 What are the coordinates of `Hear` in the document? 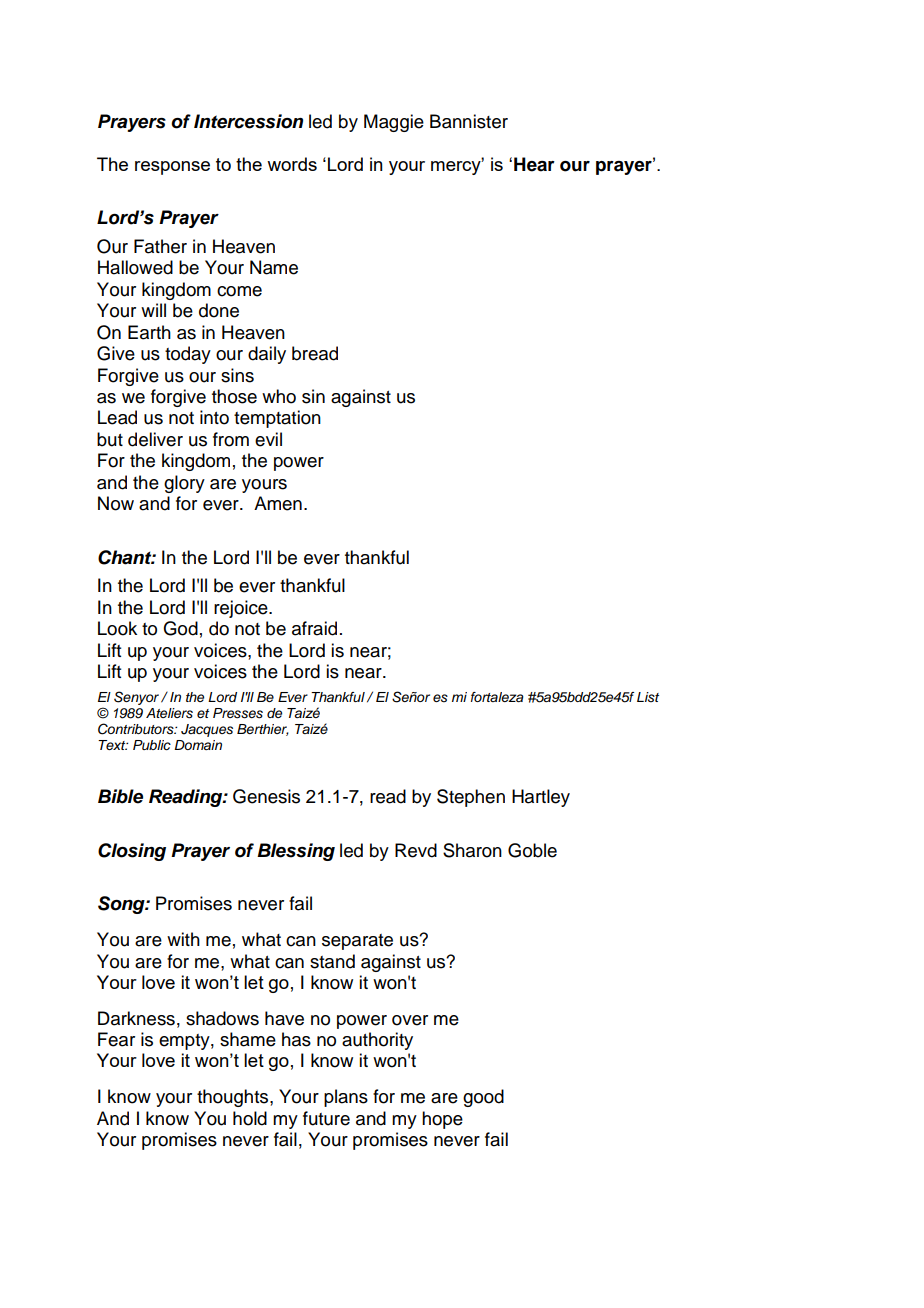 It's located at (534, 164).
